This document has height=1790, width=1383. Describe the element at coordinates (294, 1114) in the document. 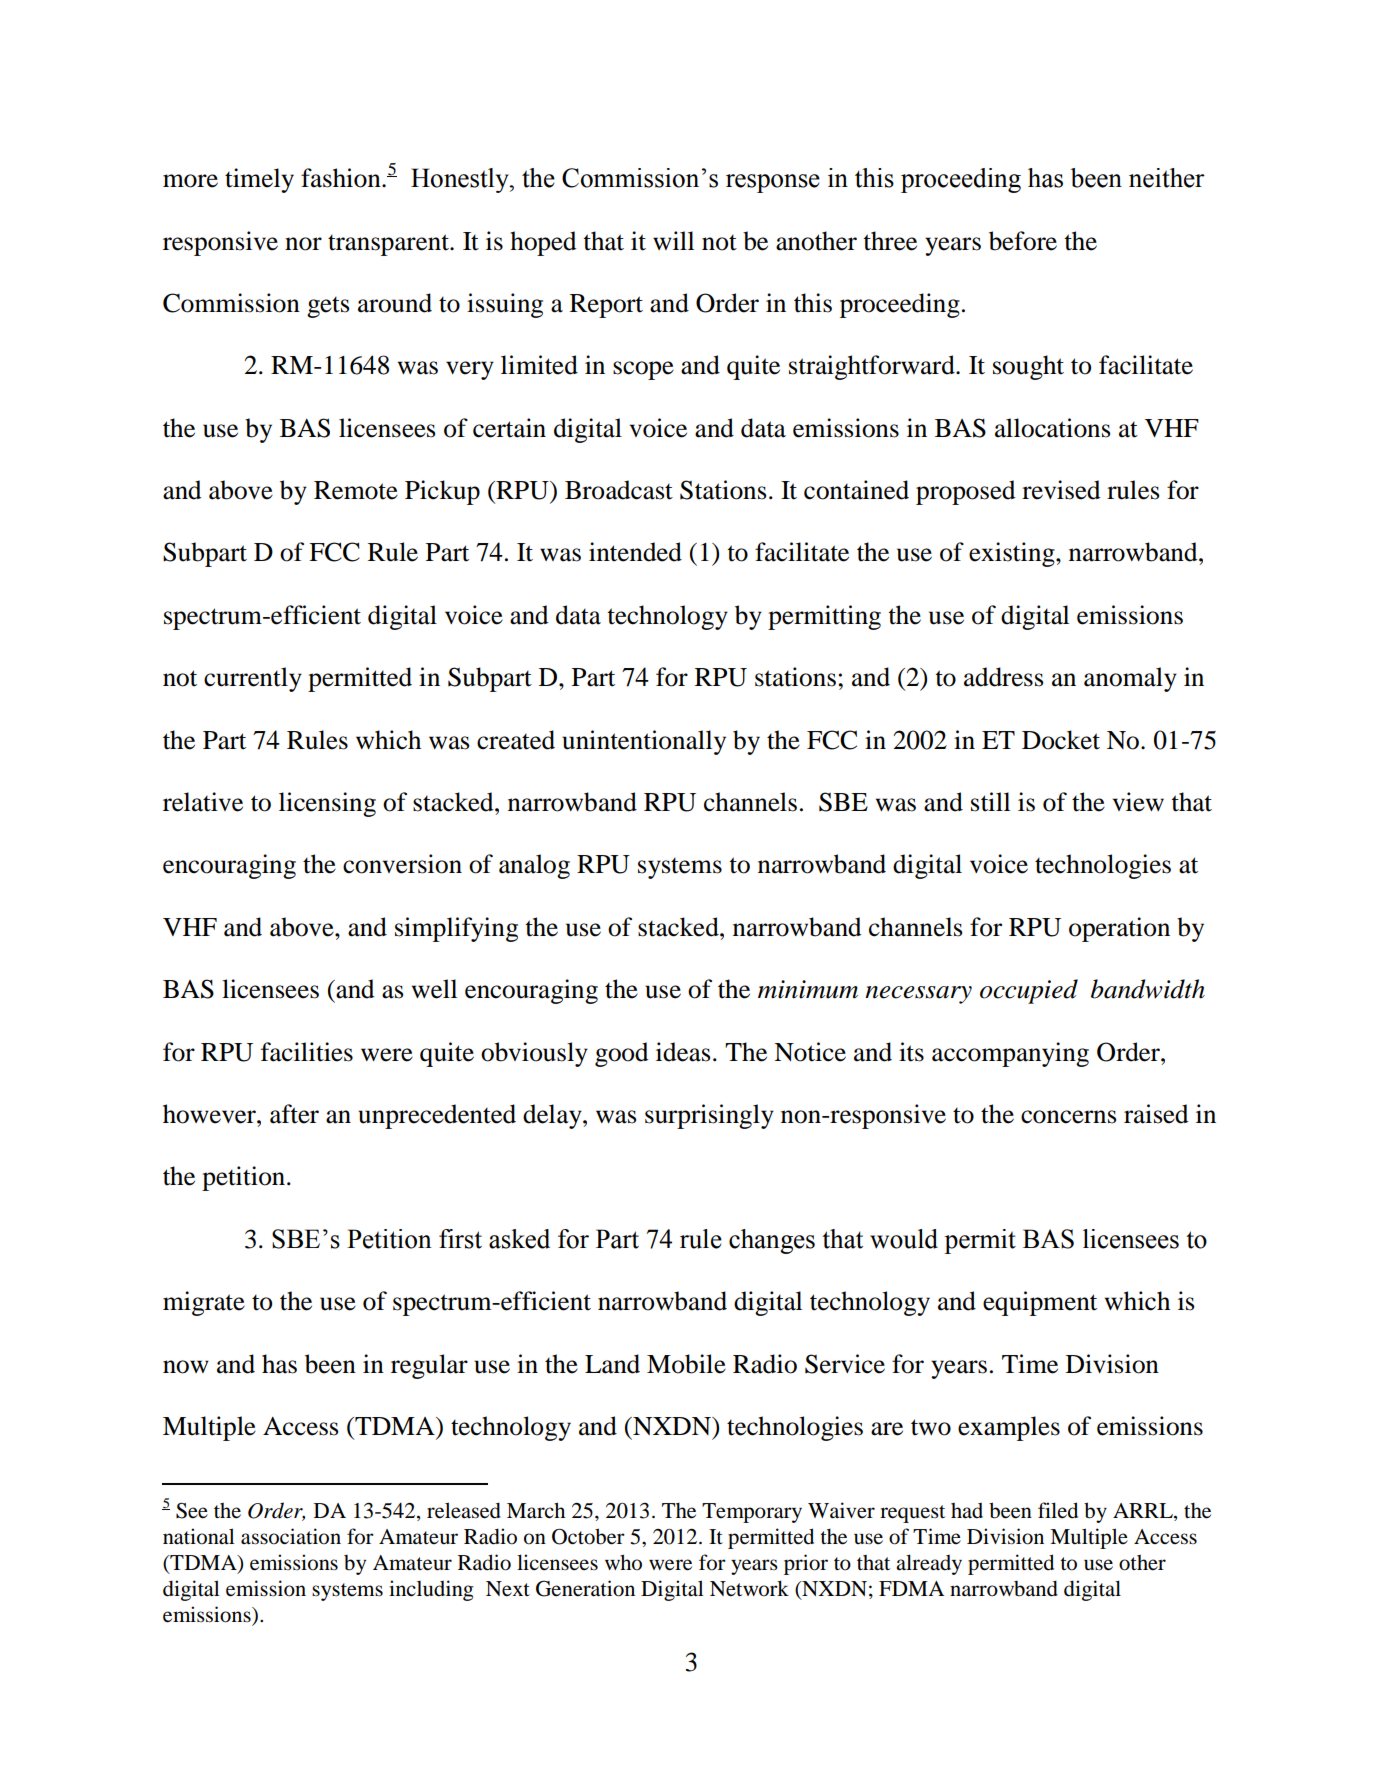

I see `after` at that location.
